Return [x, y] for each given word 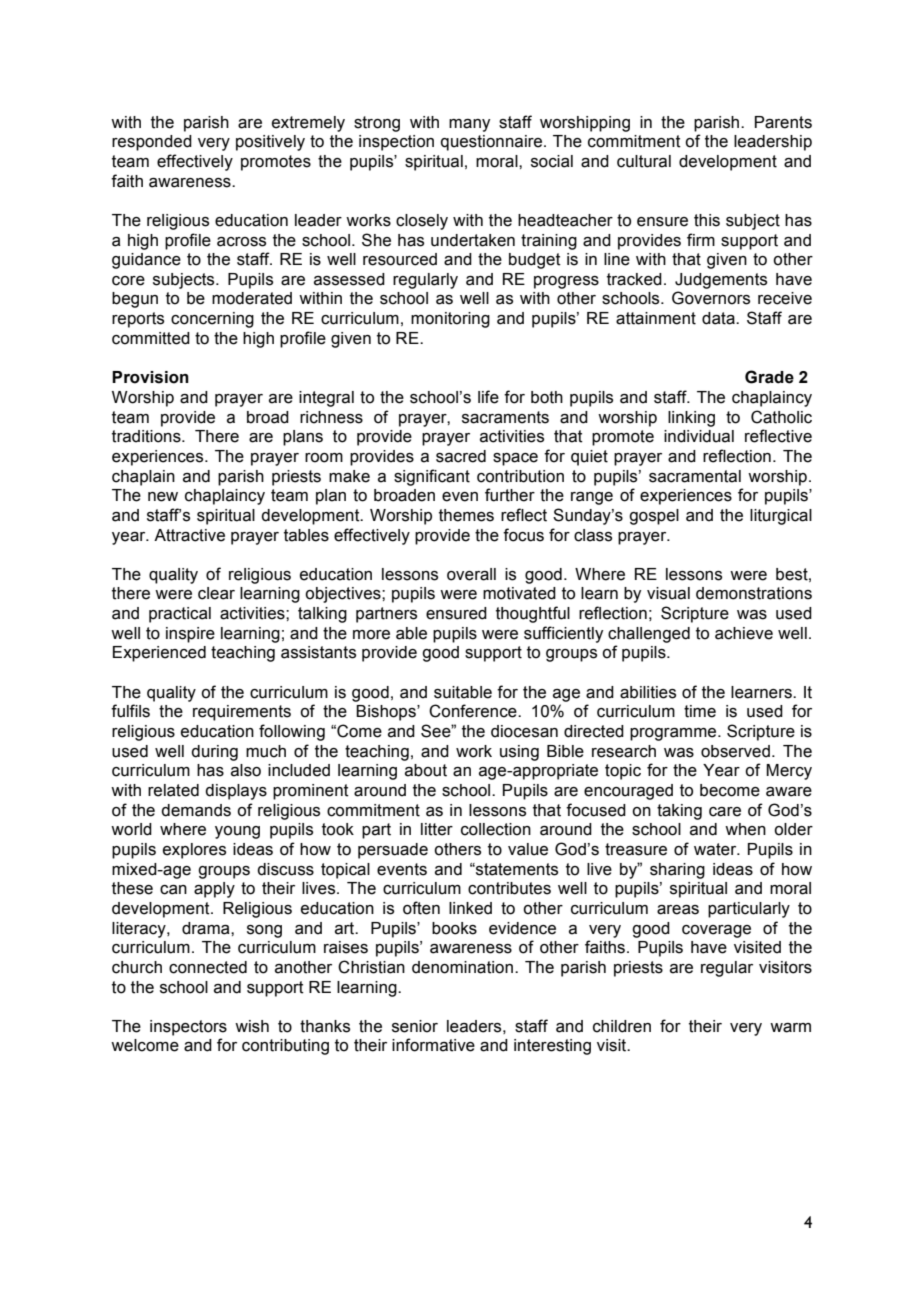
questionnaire [493, 143]
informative [433, 1045]
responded [152, 143]
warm [790, 1028]
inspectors [188, 1028]
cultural [644, 161]
